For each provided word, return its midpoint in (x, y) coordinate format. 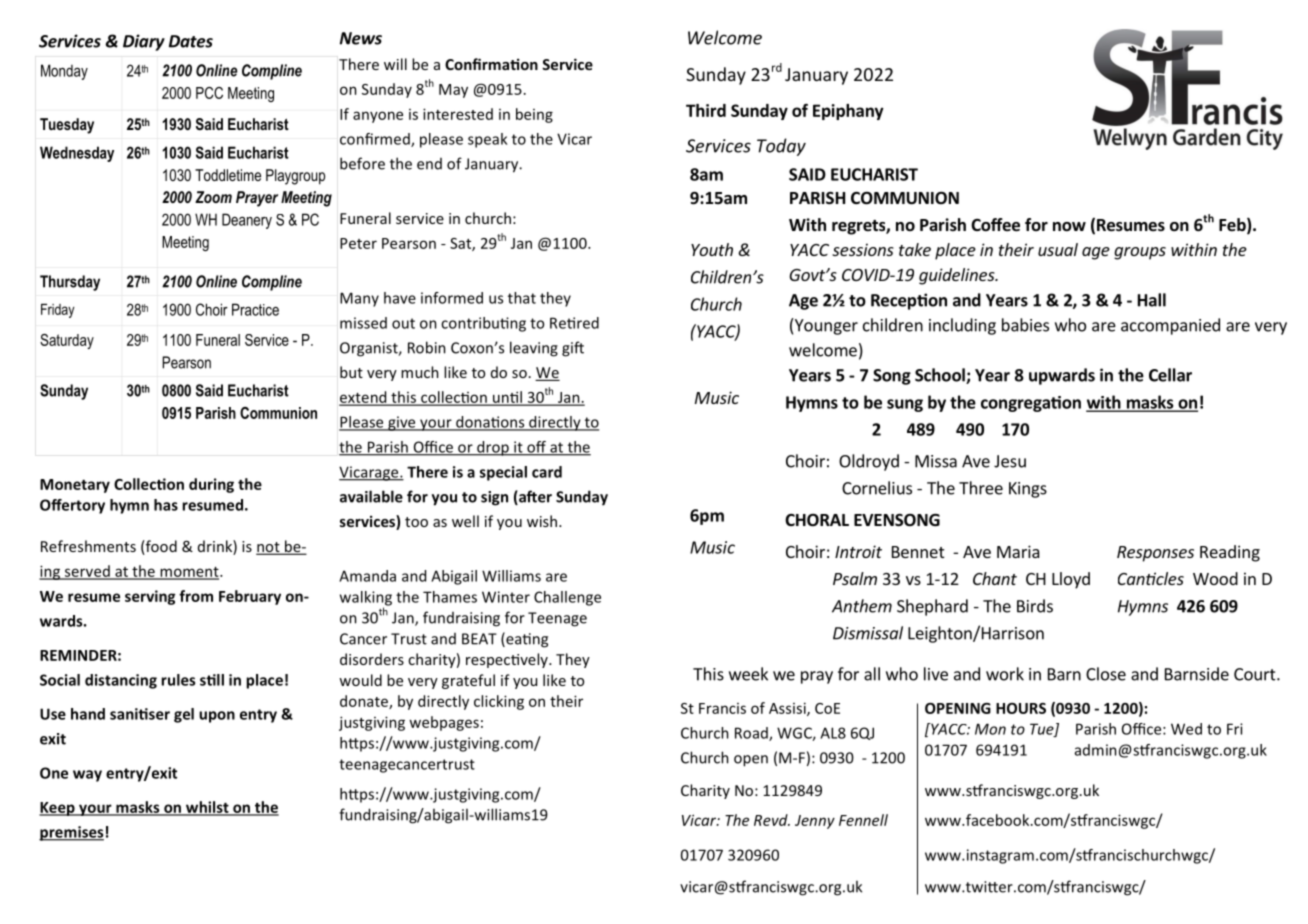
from (196, 596)
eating (526, 640)
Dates (191, 41)
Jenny (815, 822)
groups (1140, 253)
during (211, 485)
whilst (207, 808)
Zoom (213, 197)
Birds (1035, 606)
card (547, 472)
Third (706, 110)
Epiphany (848, 112)
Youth (712, 249)
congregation (1031, 404)
